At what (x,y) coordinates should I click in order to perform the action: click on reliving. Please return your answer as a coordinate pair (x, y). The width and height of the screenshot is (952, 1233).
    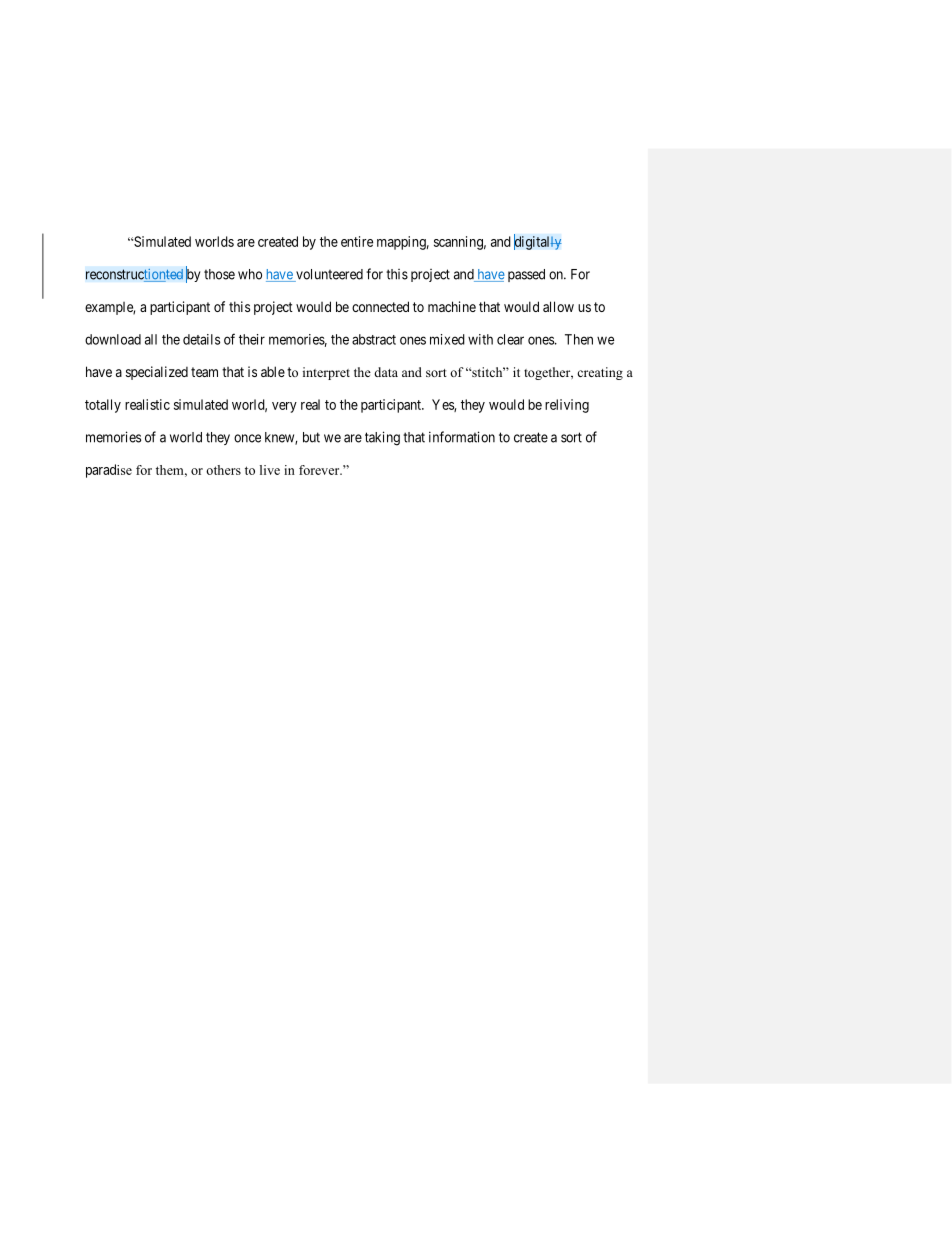
    Looking at the image, I should click on (567, 406).
